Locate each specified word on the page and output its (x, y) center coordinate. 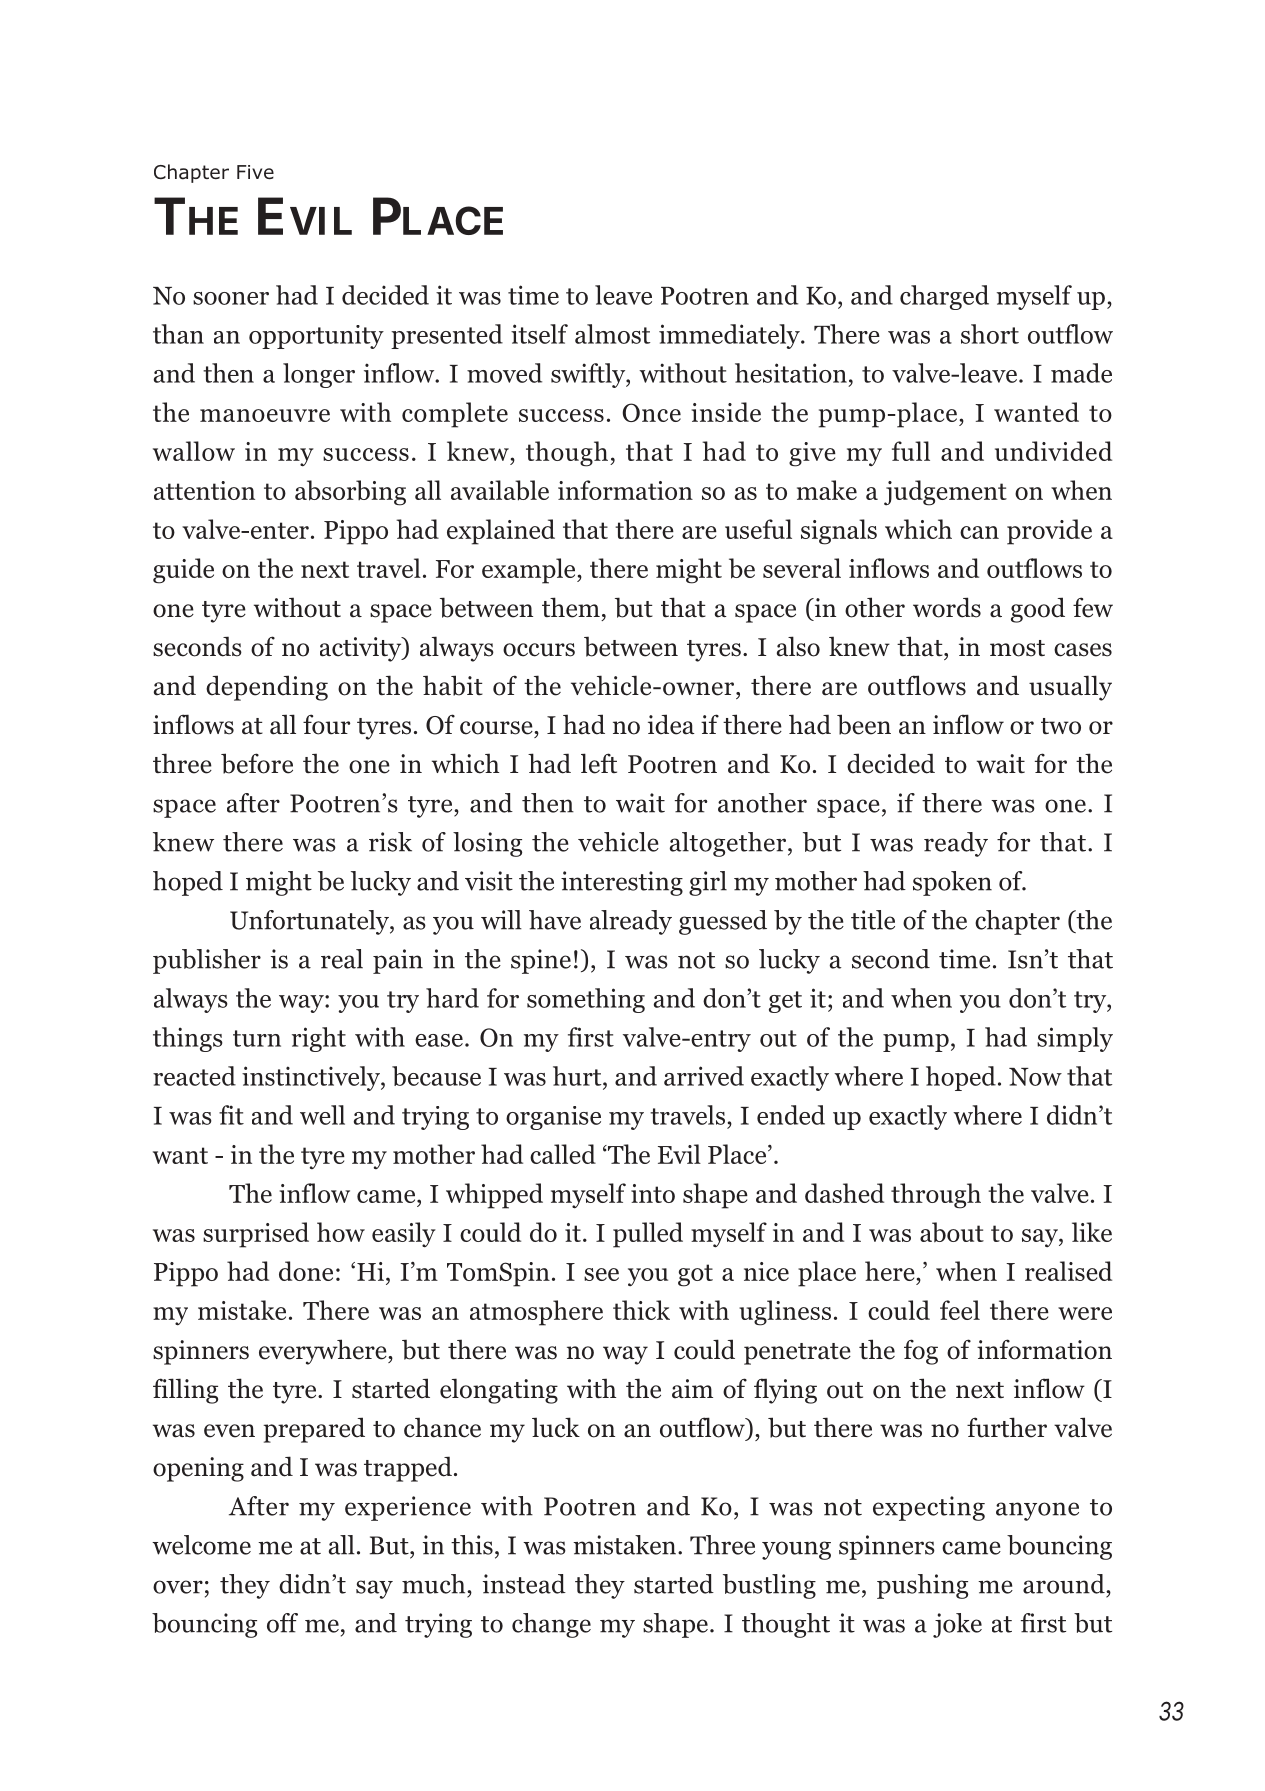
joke (957, 1625)
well (322, 1115)
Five (255, 172)
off (282, 1623)
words (947, 607)
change (551, 1625)
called (563, 1154)
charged (944, 297)
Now (1035, 1077)
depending (267, 688)
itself (539, 334)
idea (671, 724)
